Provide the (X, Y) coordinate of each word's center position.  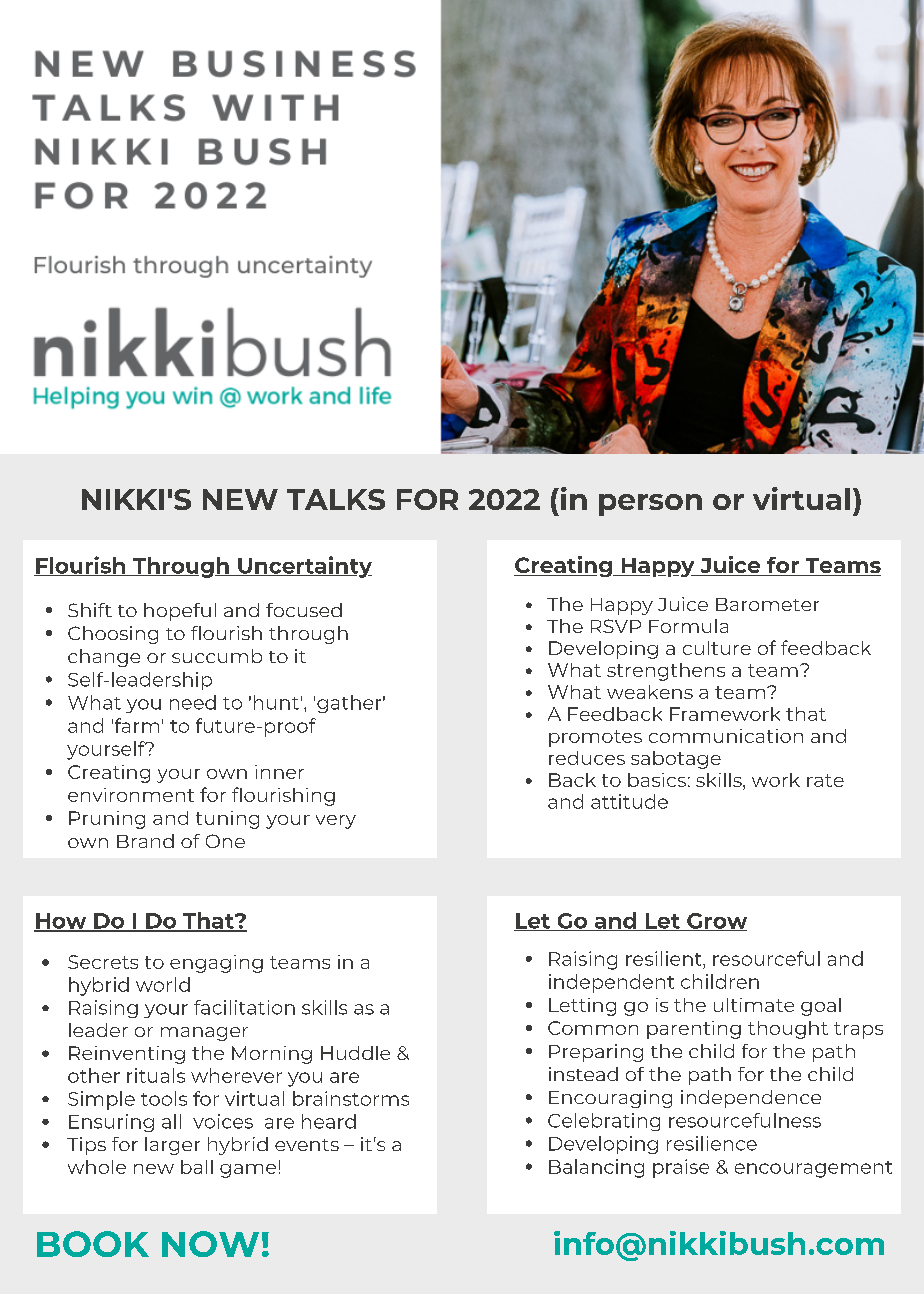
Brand (145, 841)
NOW (210, 1244)
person (650, 505)
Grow (716, 922)
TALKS (336, 499)
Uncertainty (304, 567)
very (336, 822)
